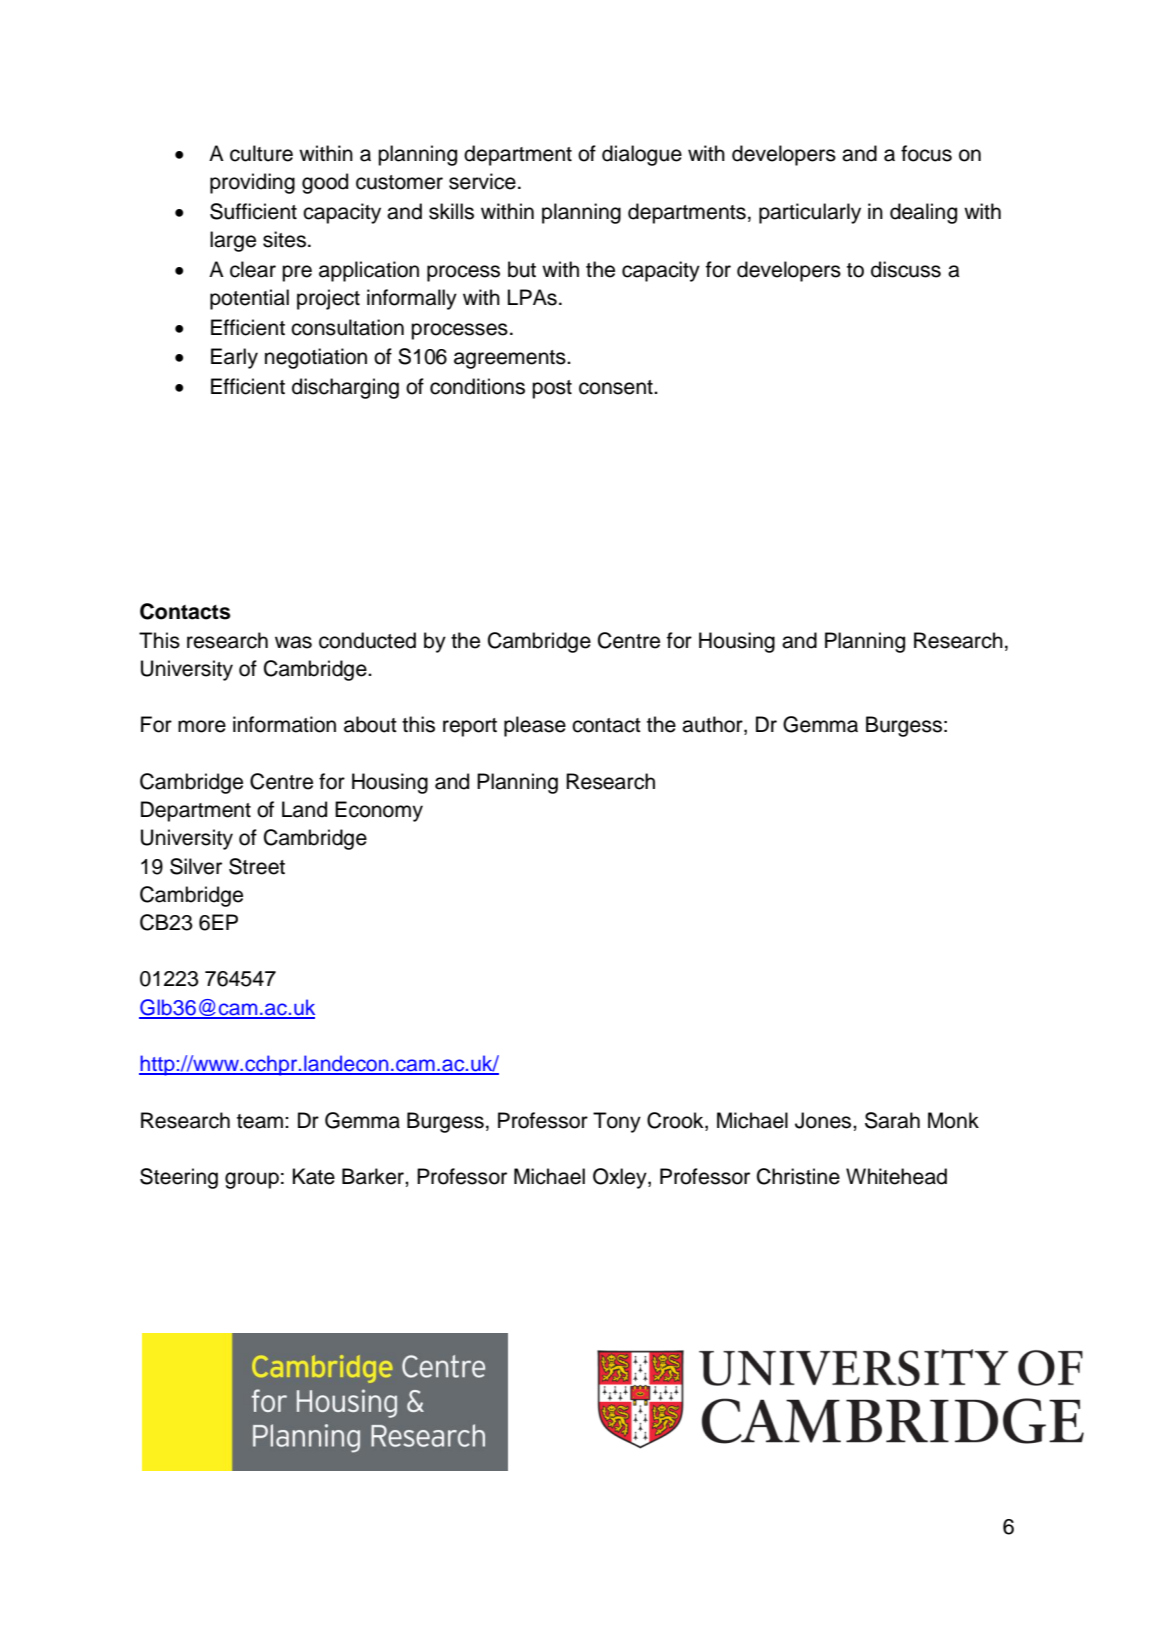 The image size is (1154, 1633). I want to click on providing, so click(252, 183).
